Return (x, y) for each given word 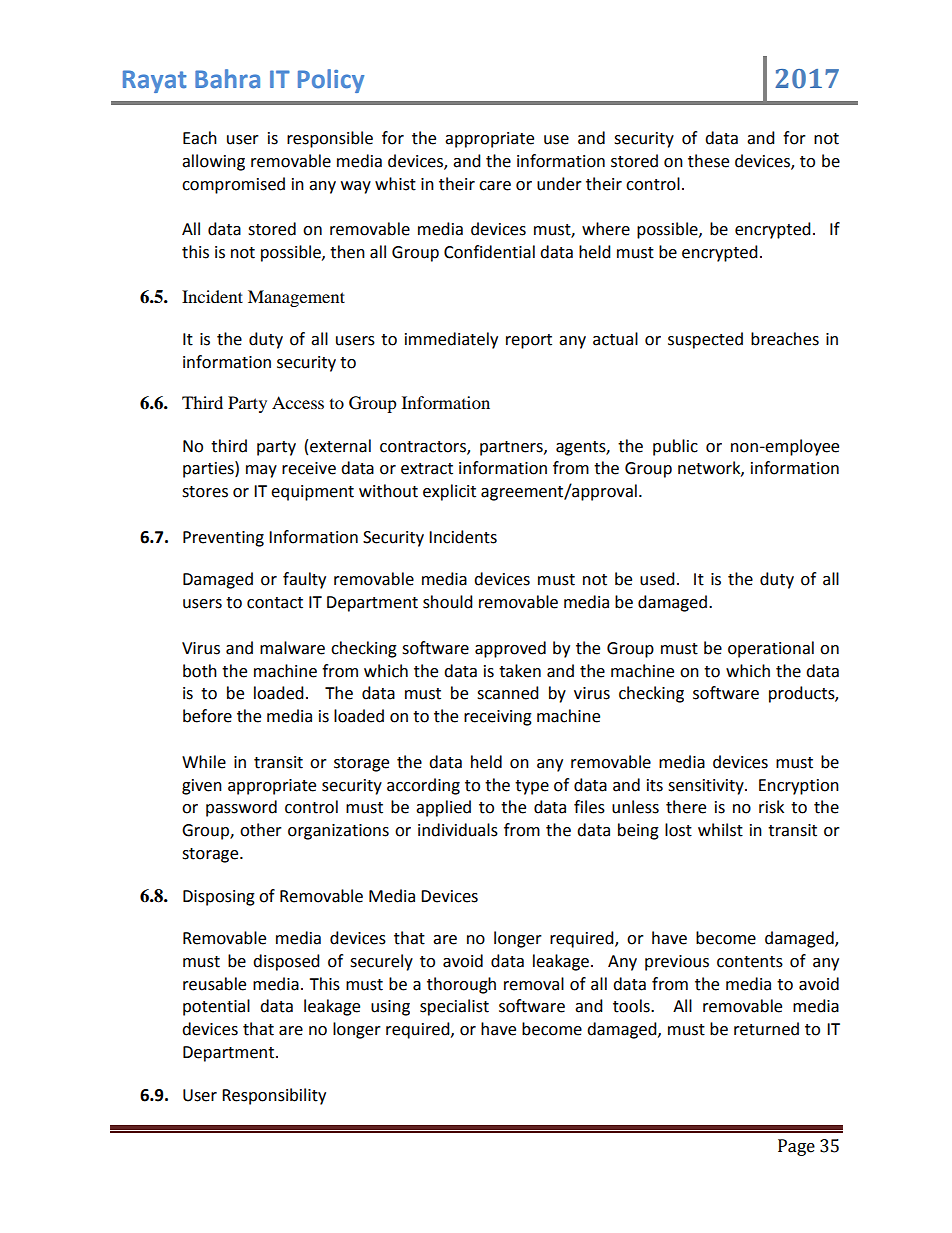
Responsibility (274, 1096)
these (708, 161)
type (532, 787)
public (675, 447)
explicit (449, 492)
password (241, 808)
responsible (330, 139)
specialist (454, 1007)
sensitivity (707, 787)
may (261, 471)
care (495, 186)
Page (796, 1147)
